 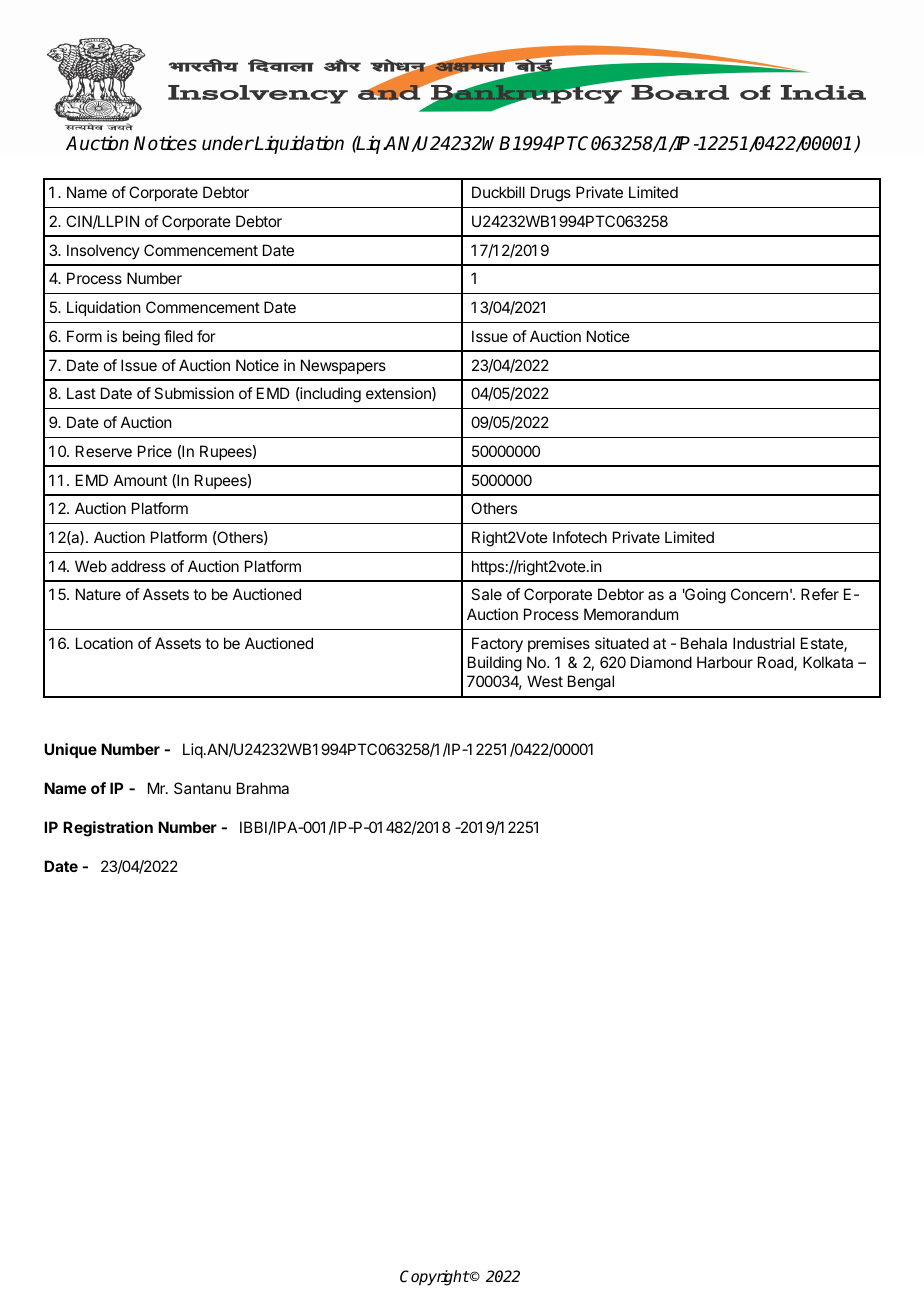 What do you see at coordinates (228, 143) in the page?
I see `under` at bounding box center [228, 143].
